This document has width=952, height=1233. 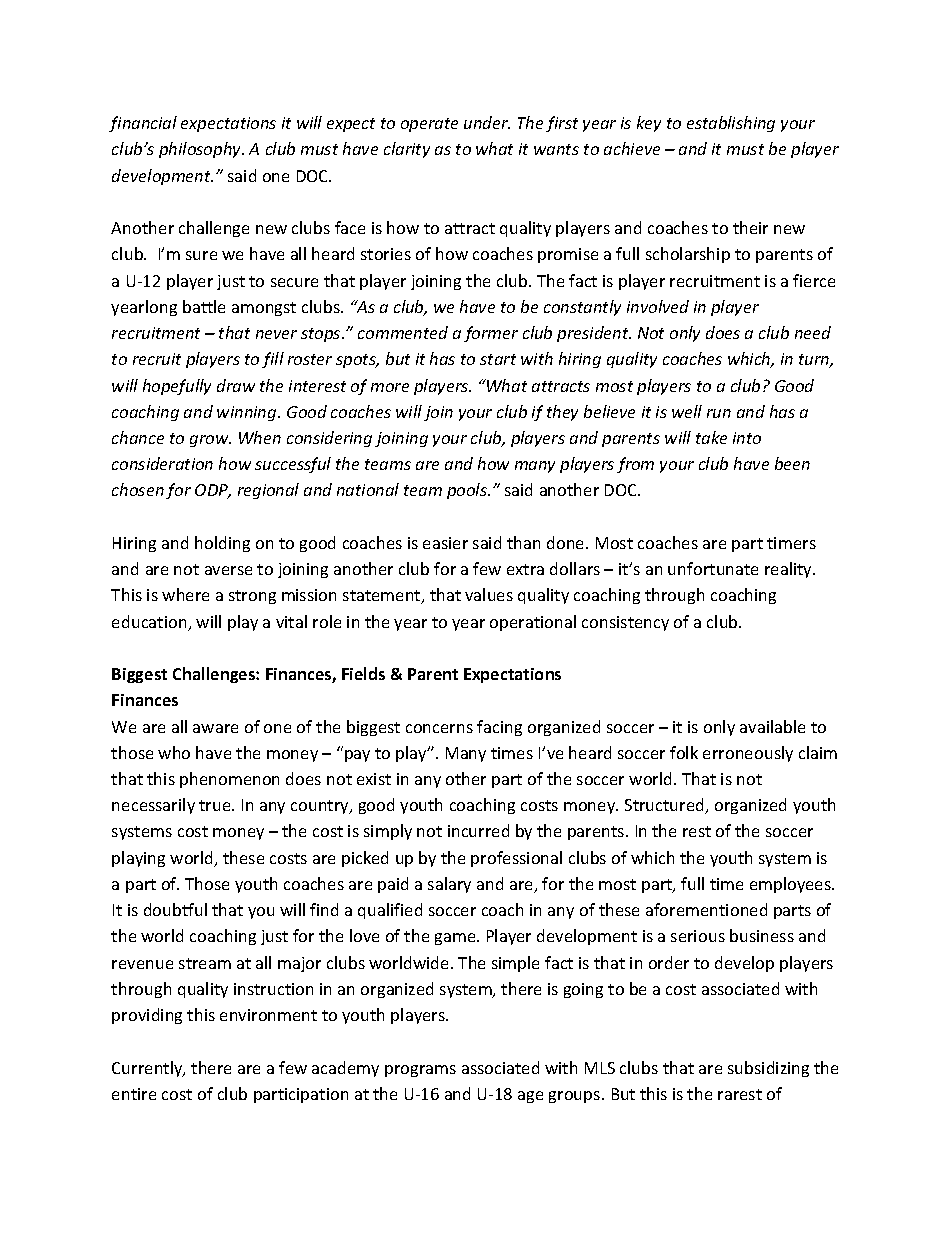 I want to click on programs, so click(x=420, y=1071).
